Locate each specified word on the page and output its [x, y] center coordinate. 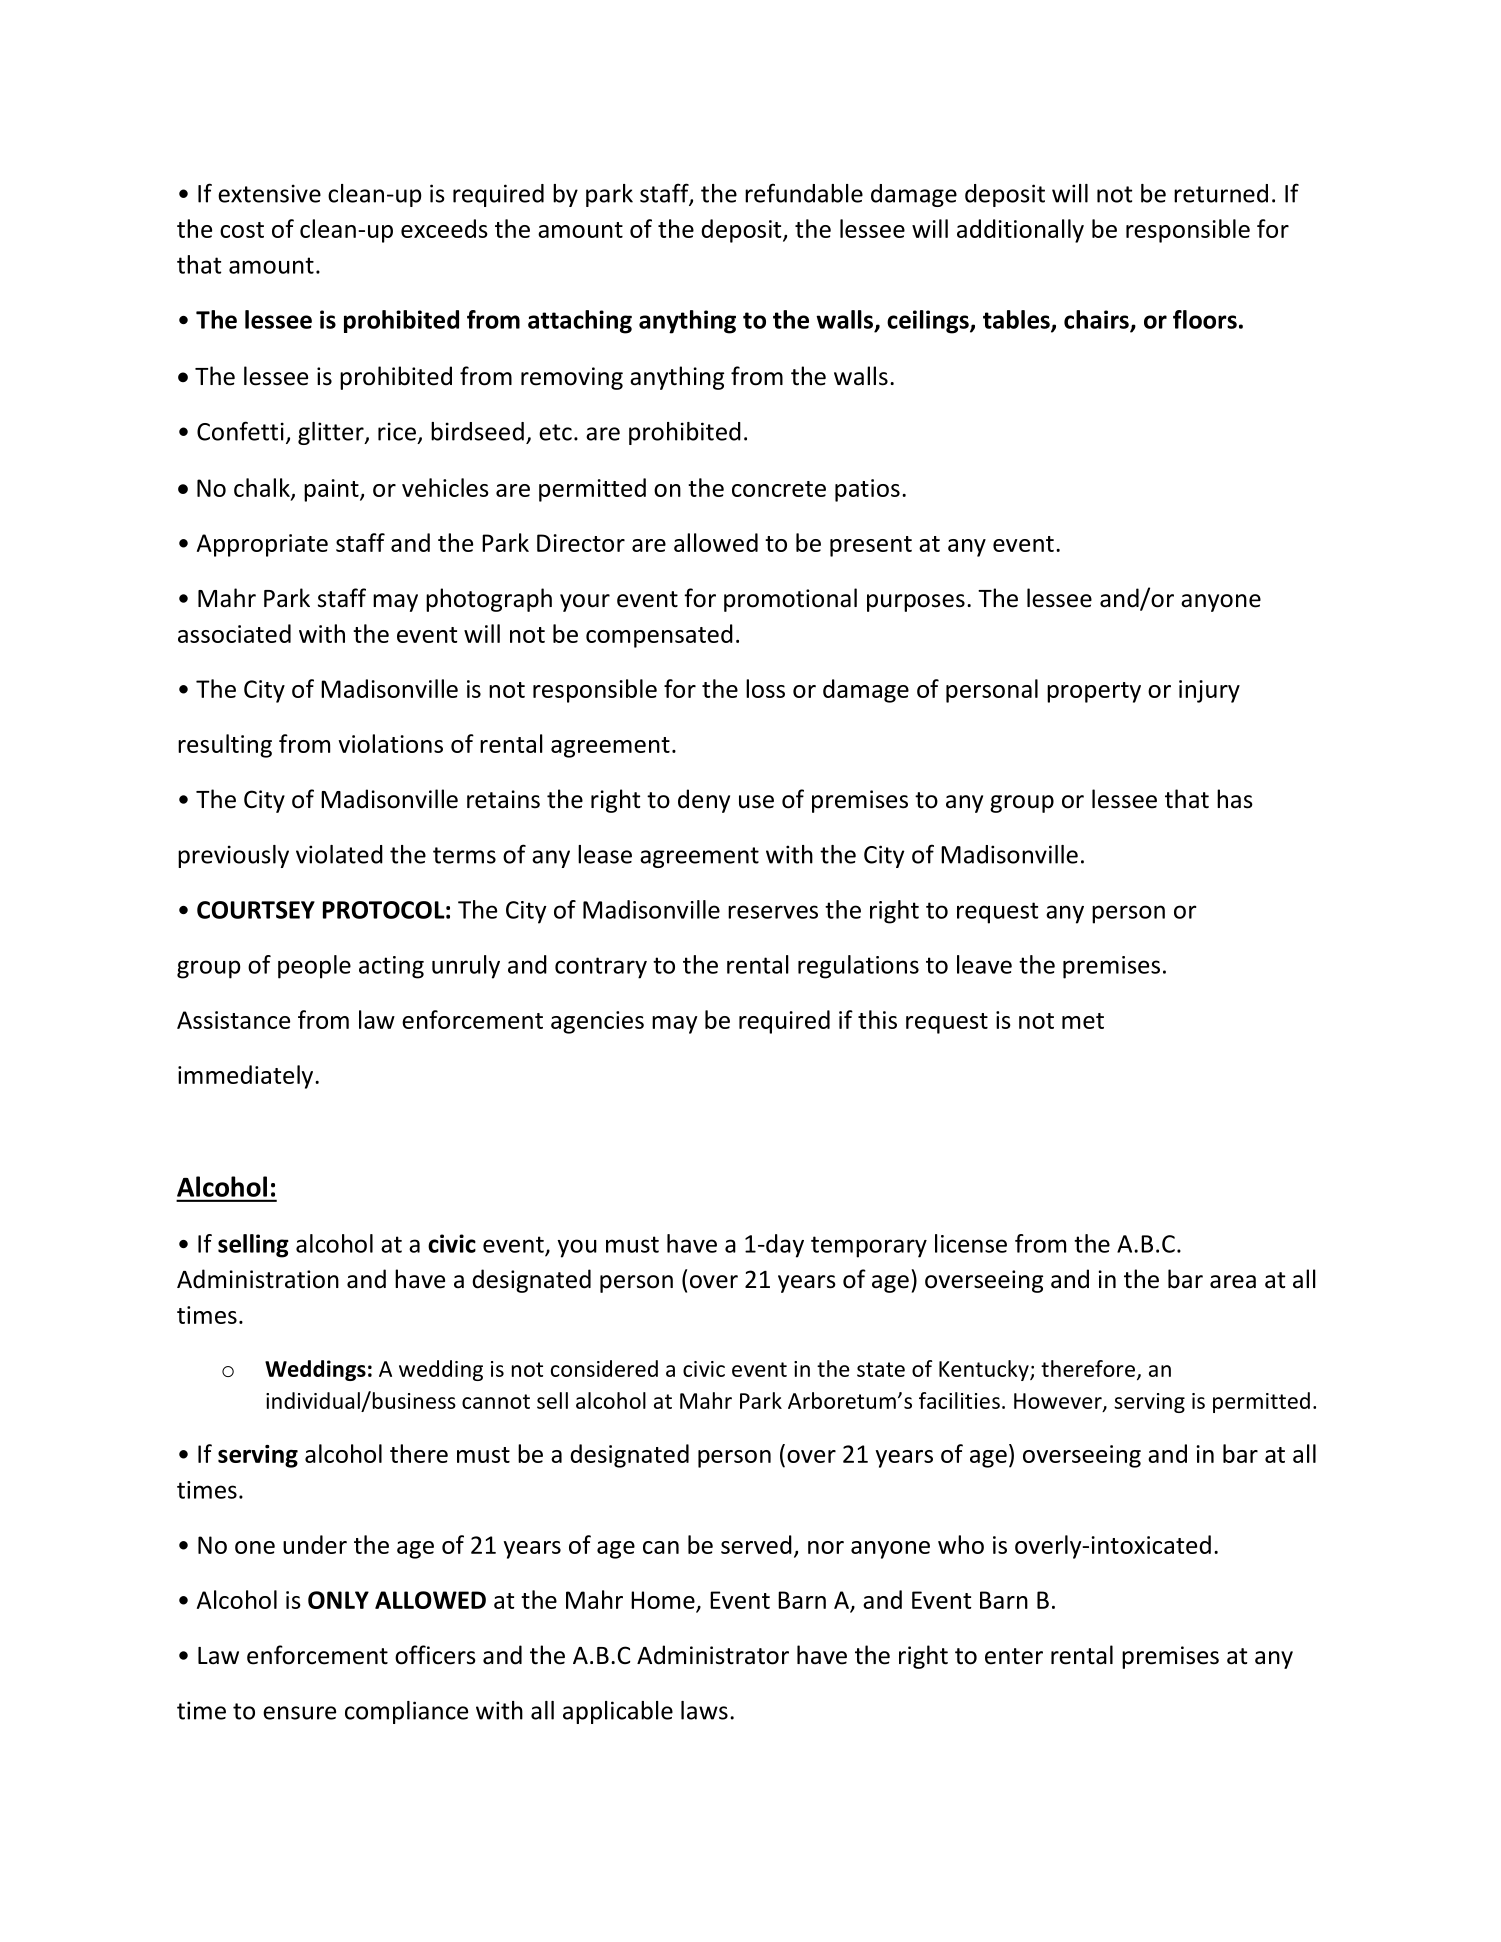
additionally [1020, 231]
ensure [299, 1713]
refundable [804, 193]
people [314, 967]
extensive [269, 193]
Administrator [713, 1655]
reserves [773, 912]
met [1083, 1021]
